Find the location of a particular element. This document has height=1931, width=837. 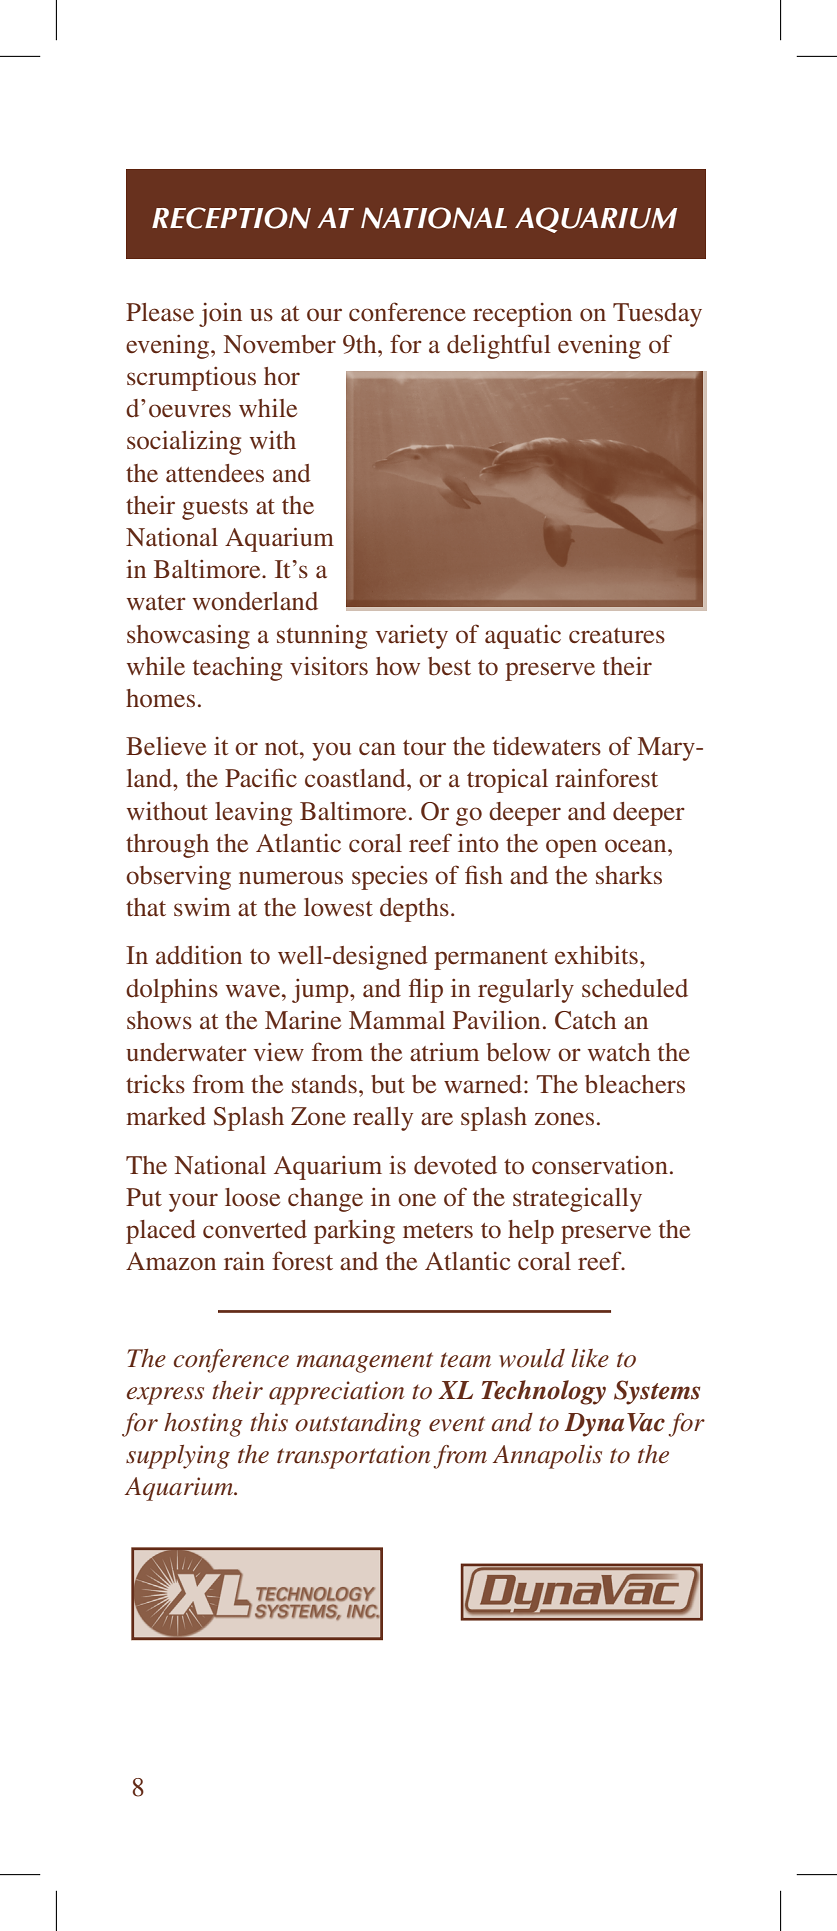

delightful is located at coordinates (499, 346).
